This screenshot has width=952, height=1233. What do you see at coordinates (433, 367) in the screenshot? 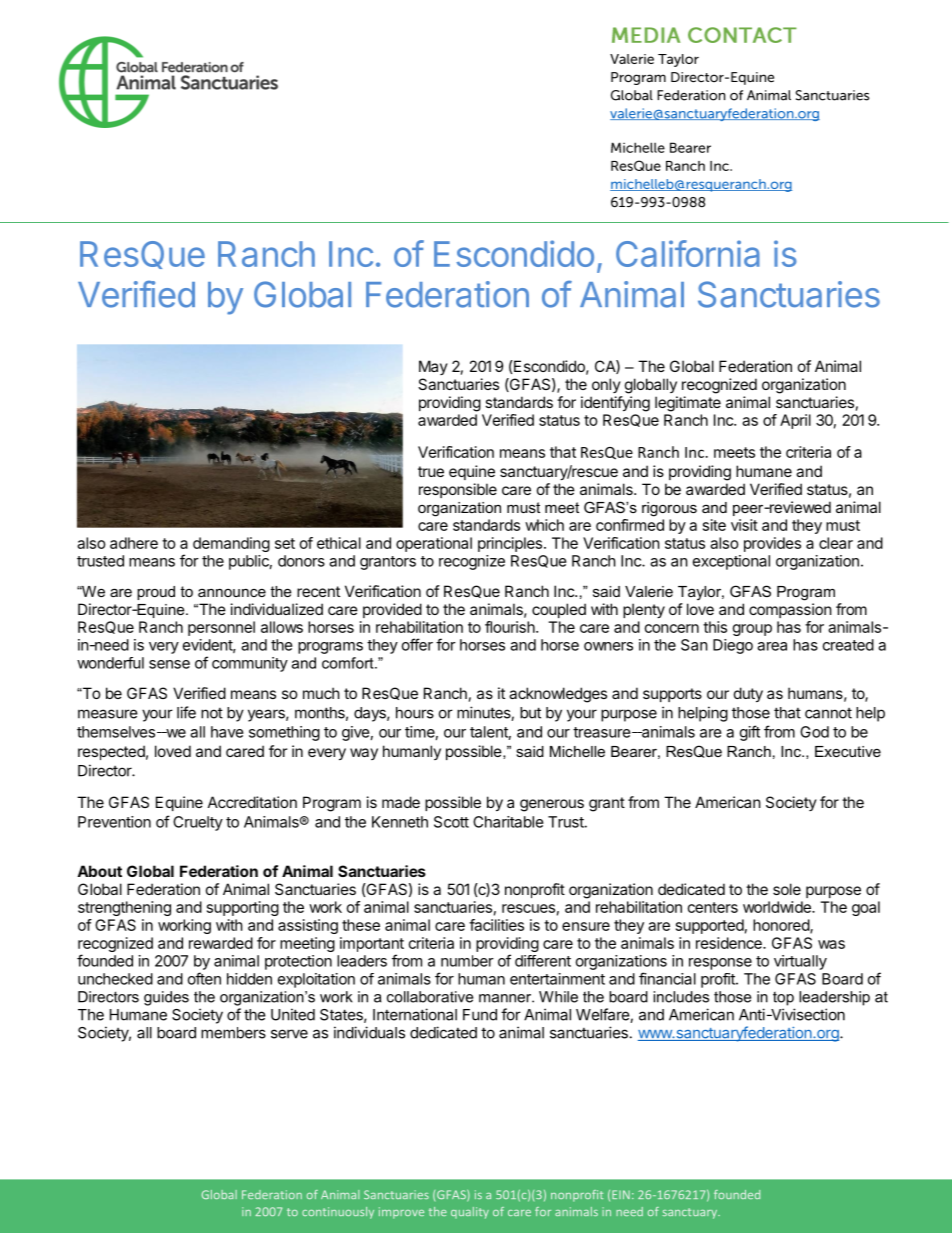
I see `May` at bounding box center [433, 367].
